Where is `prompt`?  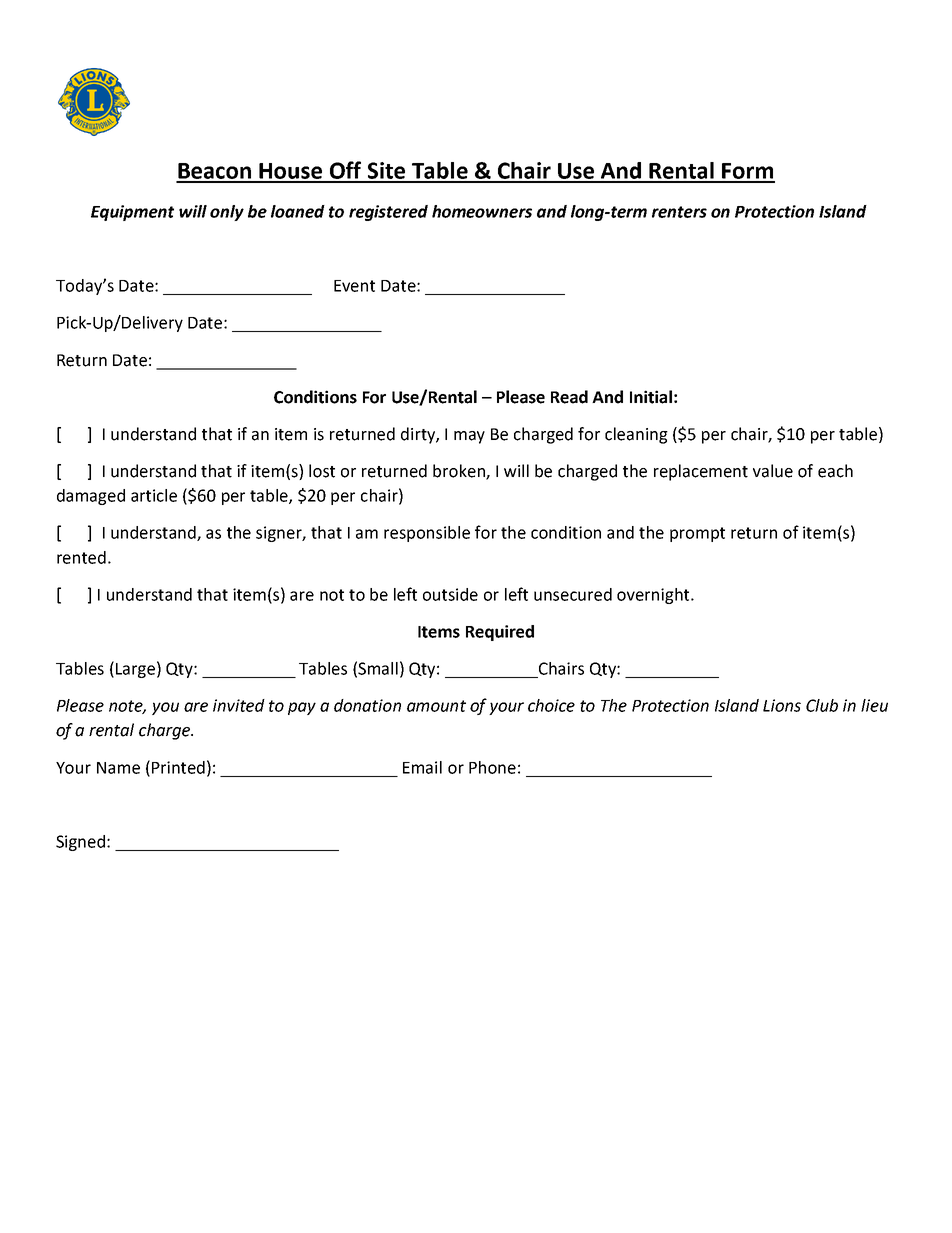
prompt is located at coordinates (697, 534).
